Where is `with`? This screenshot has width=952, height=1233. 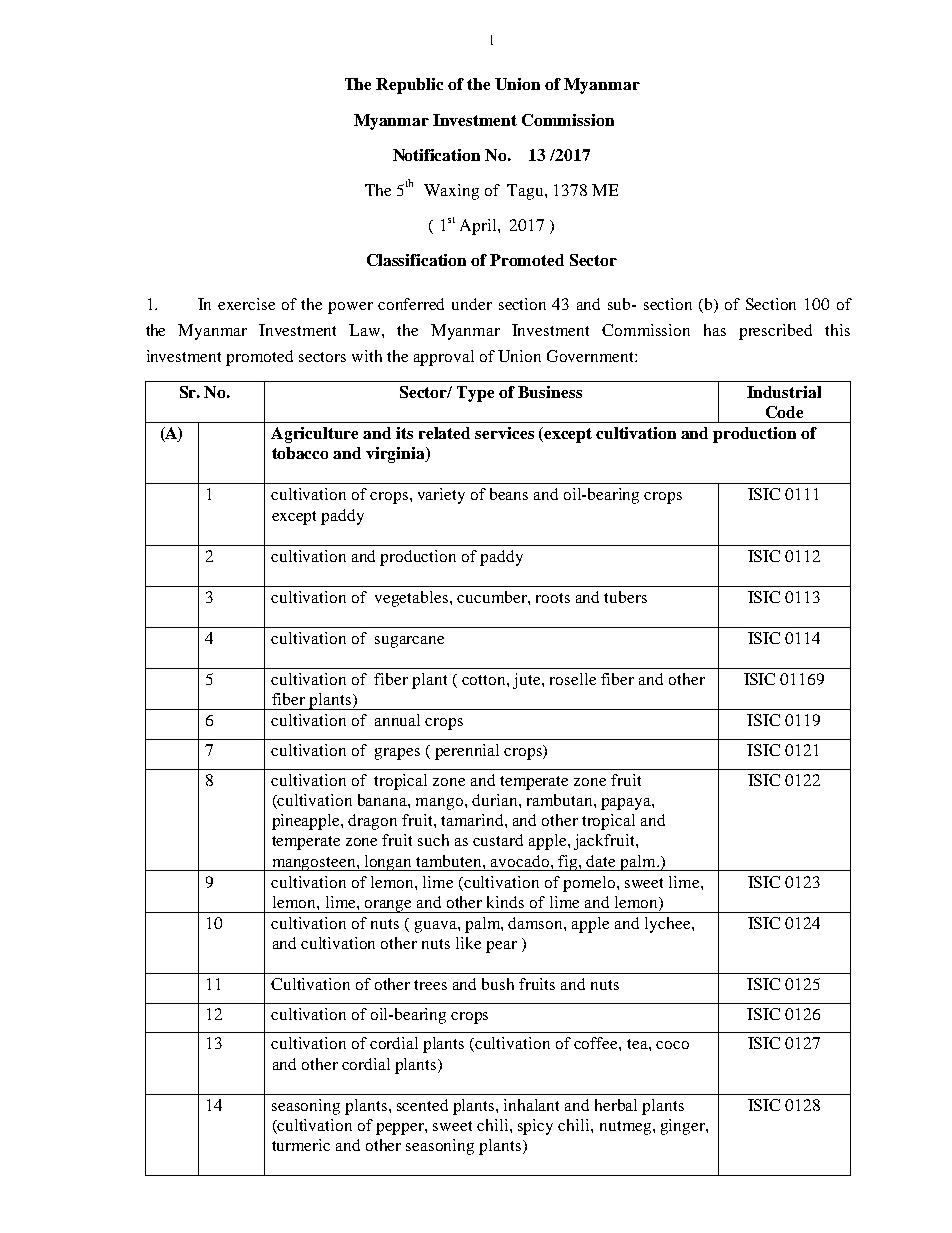
with is located at coordinates (367, 356).
